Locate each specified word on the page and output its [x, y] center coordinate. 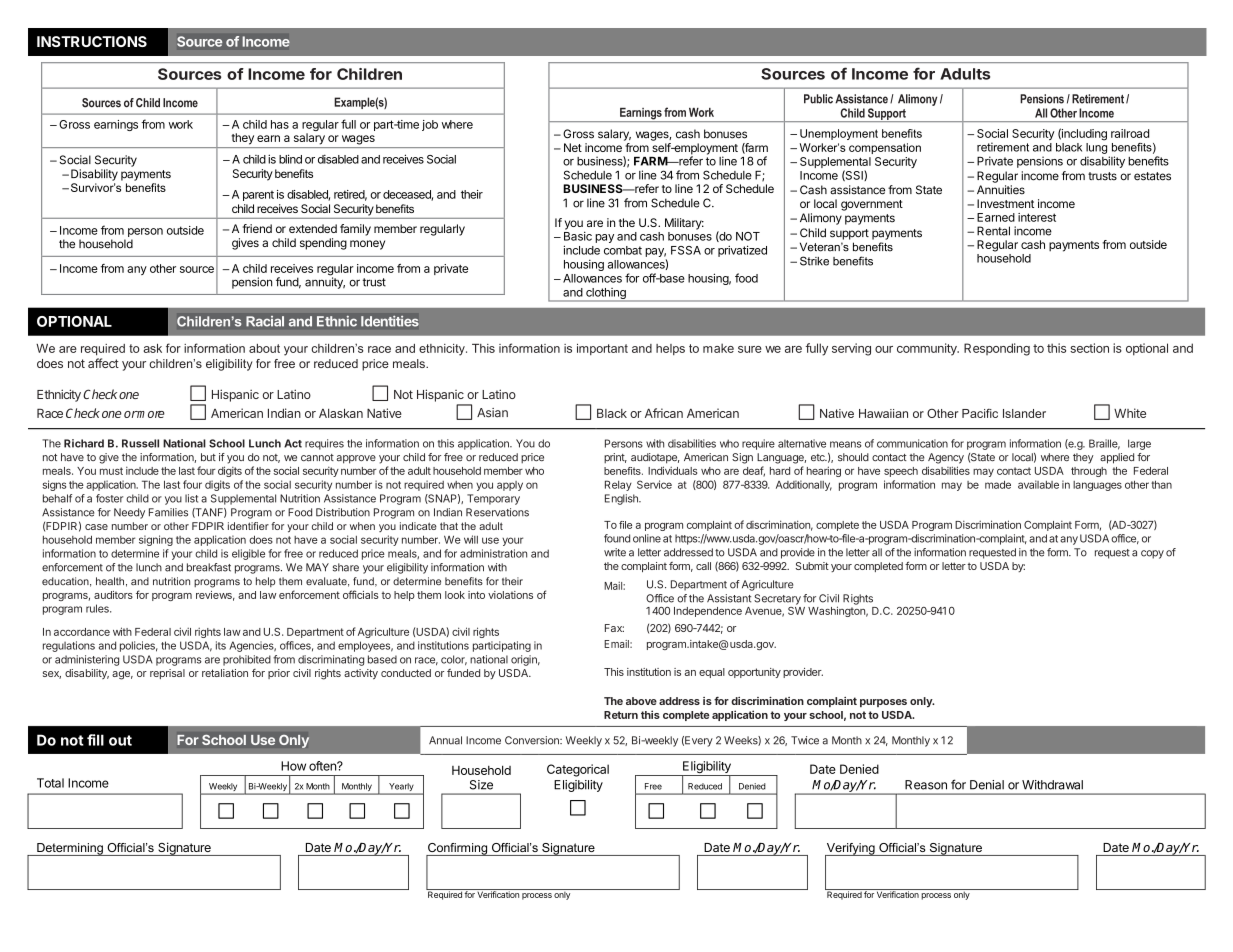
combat [623, 250]
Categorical [578, 770]
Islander [1024, 413]
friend [257, 228]
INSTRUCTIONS [92, 41]
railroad [1130, 133]
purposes [883, 703]
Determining [70, 849]
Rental [993, 231]
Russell [140, 443]
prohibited [247, 660]
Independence [708, 612]
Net [573, 147]
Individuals [672, 470]
